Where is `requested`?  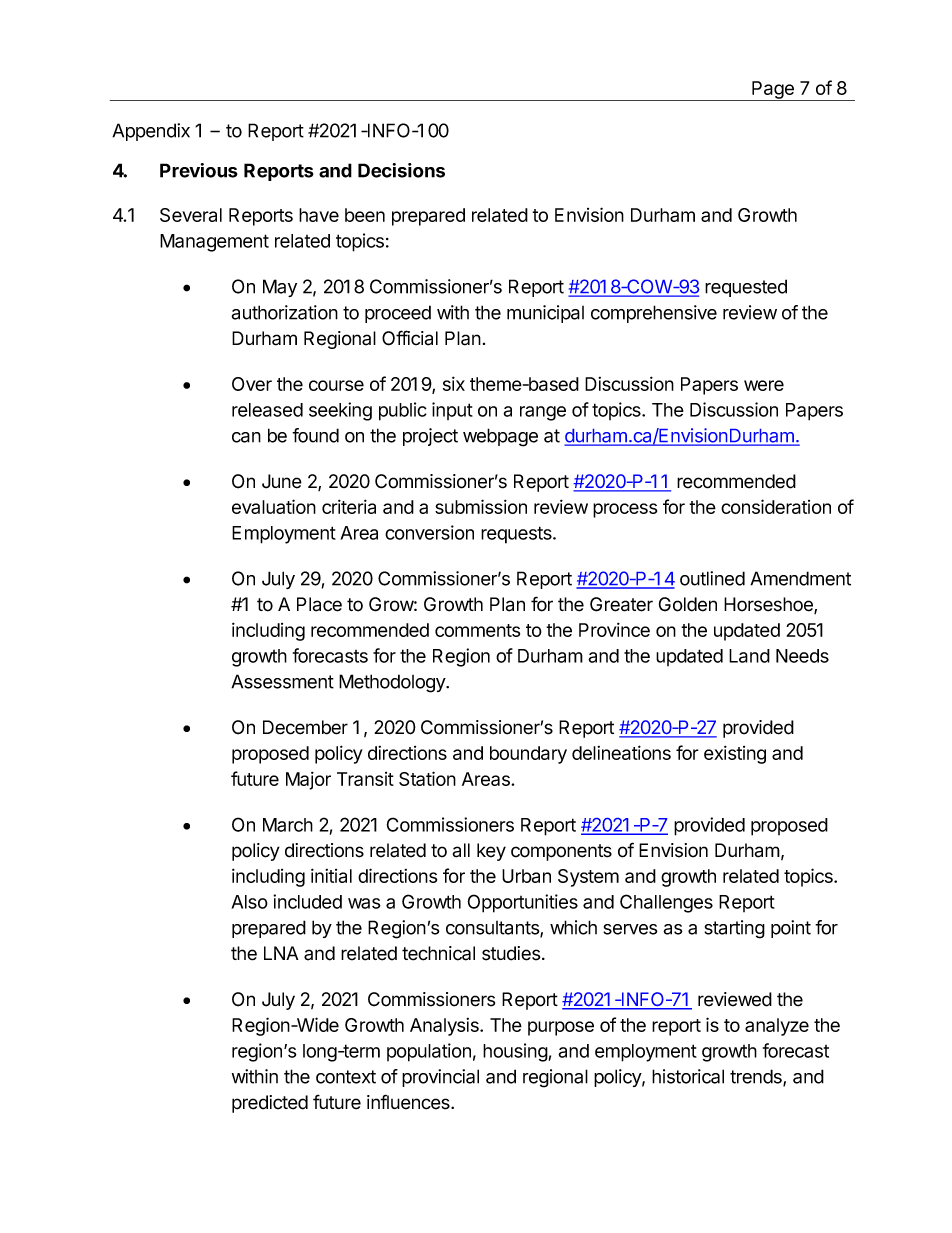 requested is located at coordinates (746, 288).
